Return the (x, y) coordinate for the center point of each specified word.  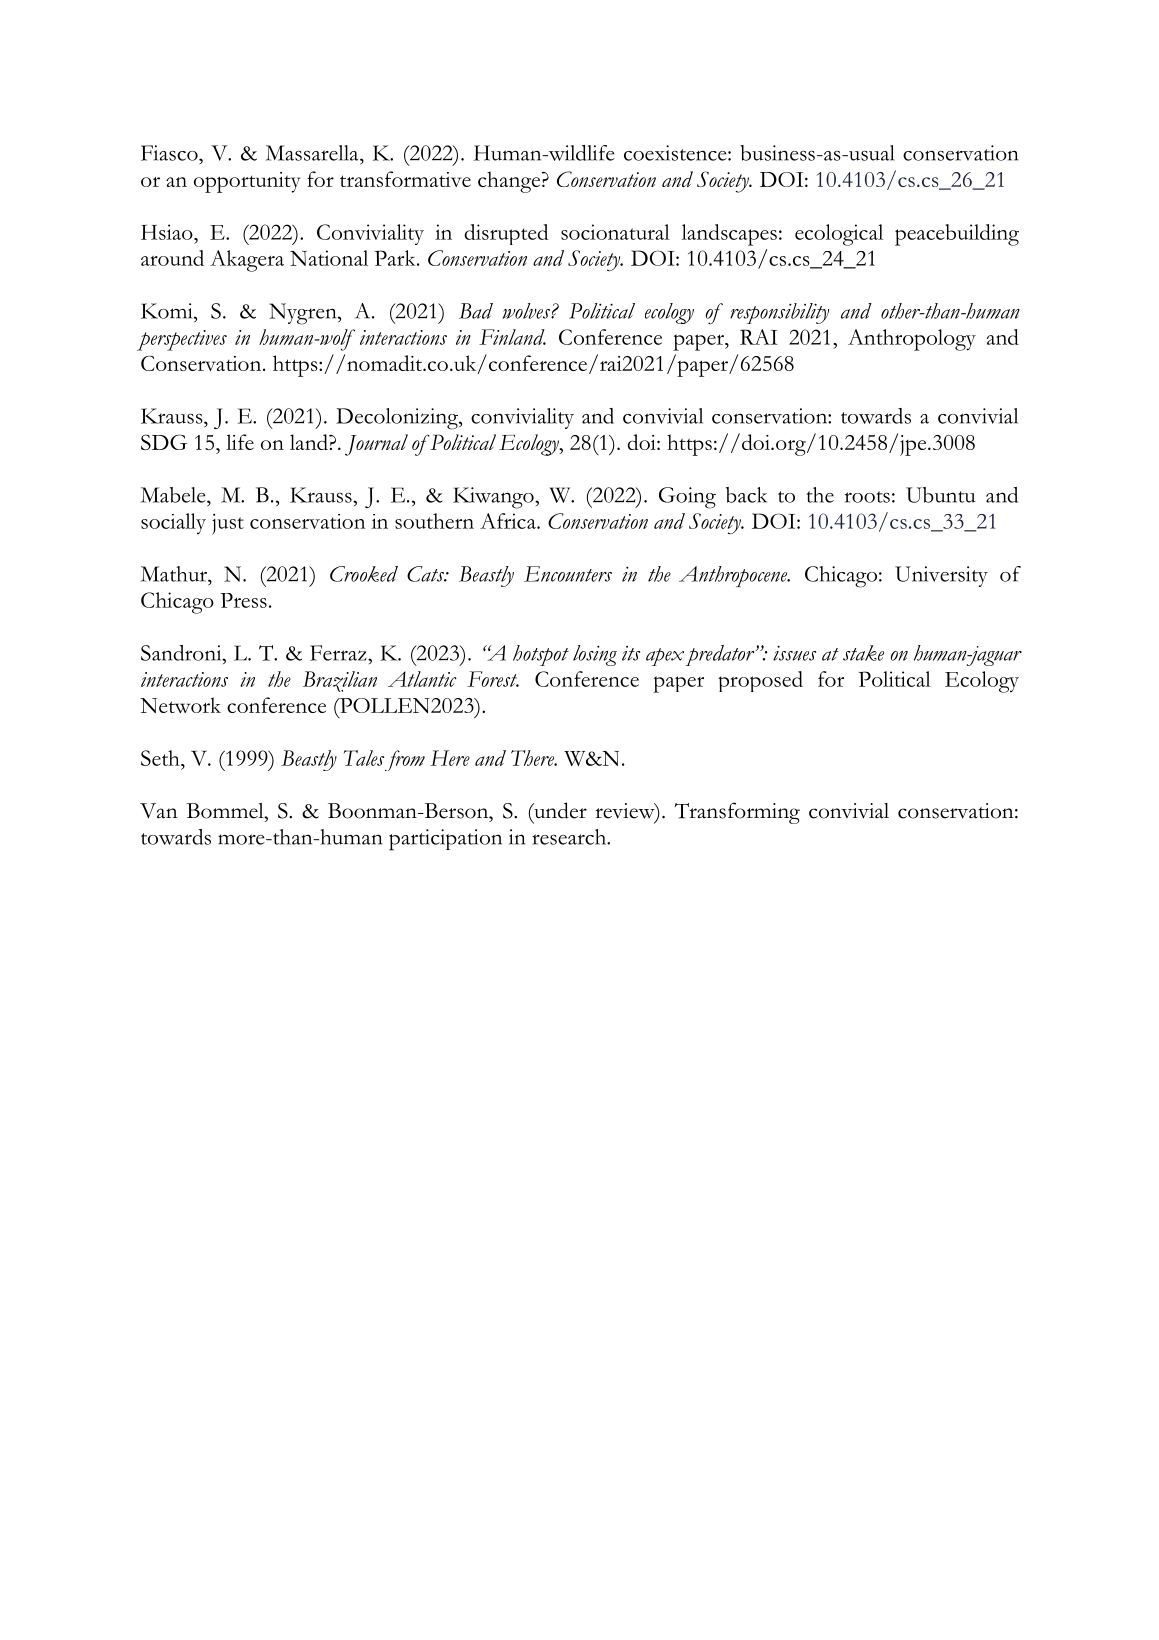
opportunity (247, 182)
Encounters (568, 574)
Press (243, 600)
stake (863, 653)
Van (159, 811)
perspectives (182, 340)
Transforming (737, 813)
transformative (405, 179)
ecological (839, 235)
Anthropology (912, 340)
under (559, 810)
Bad (476, 311)
